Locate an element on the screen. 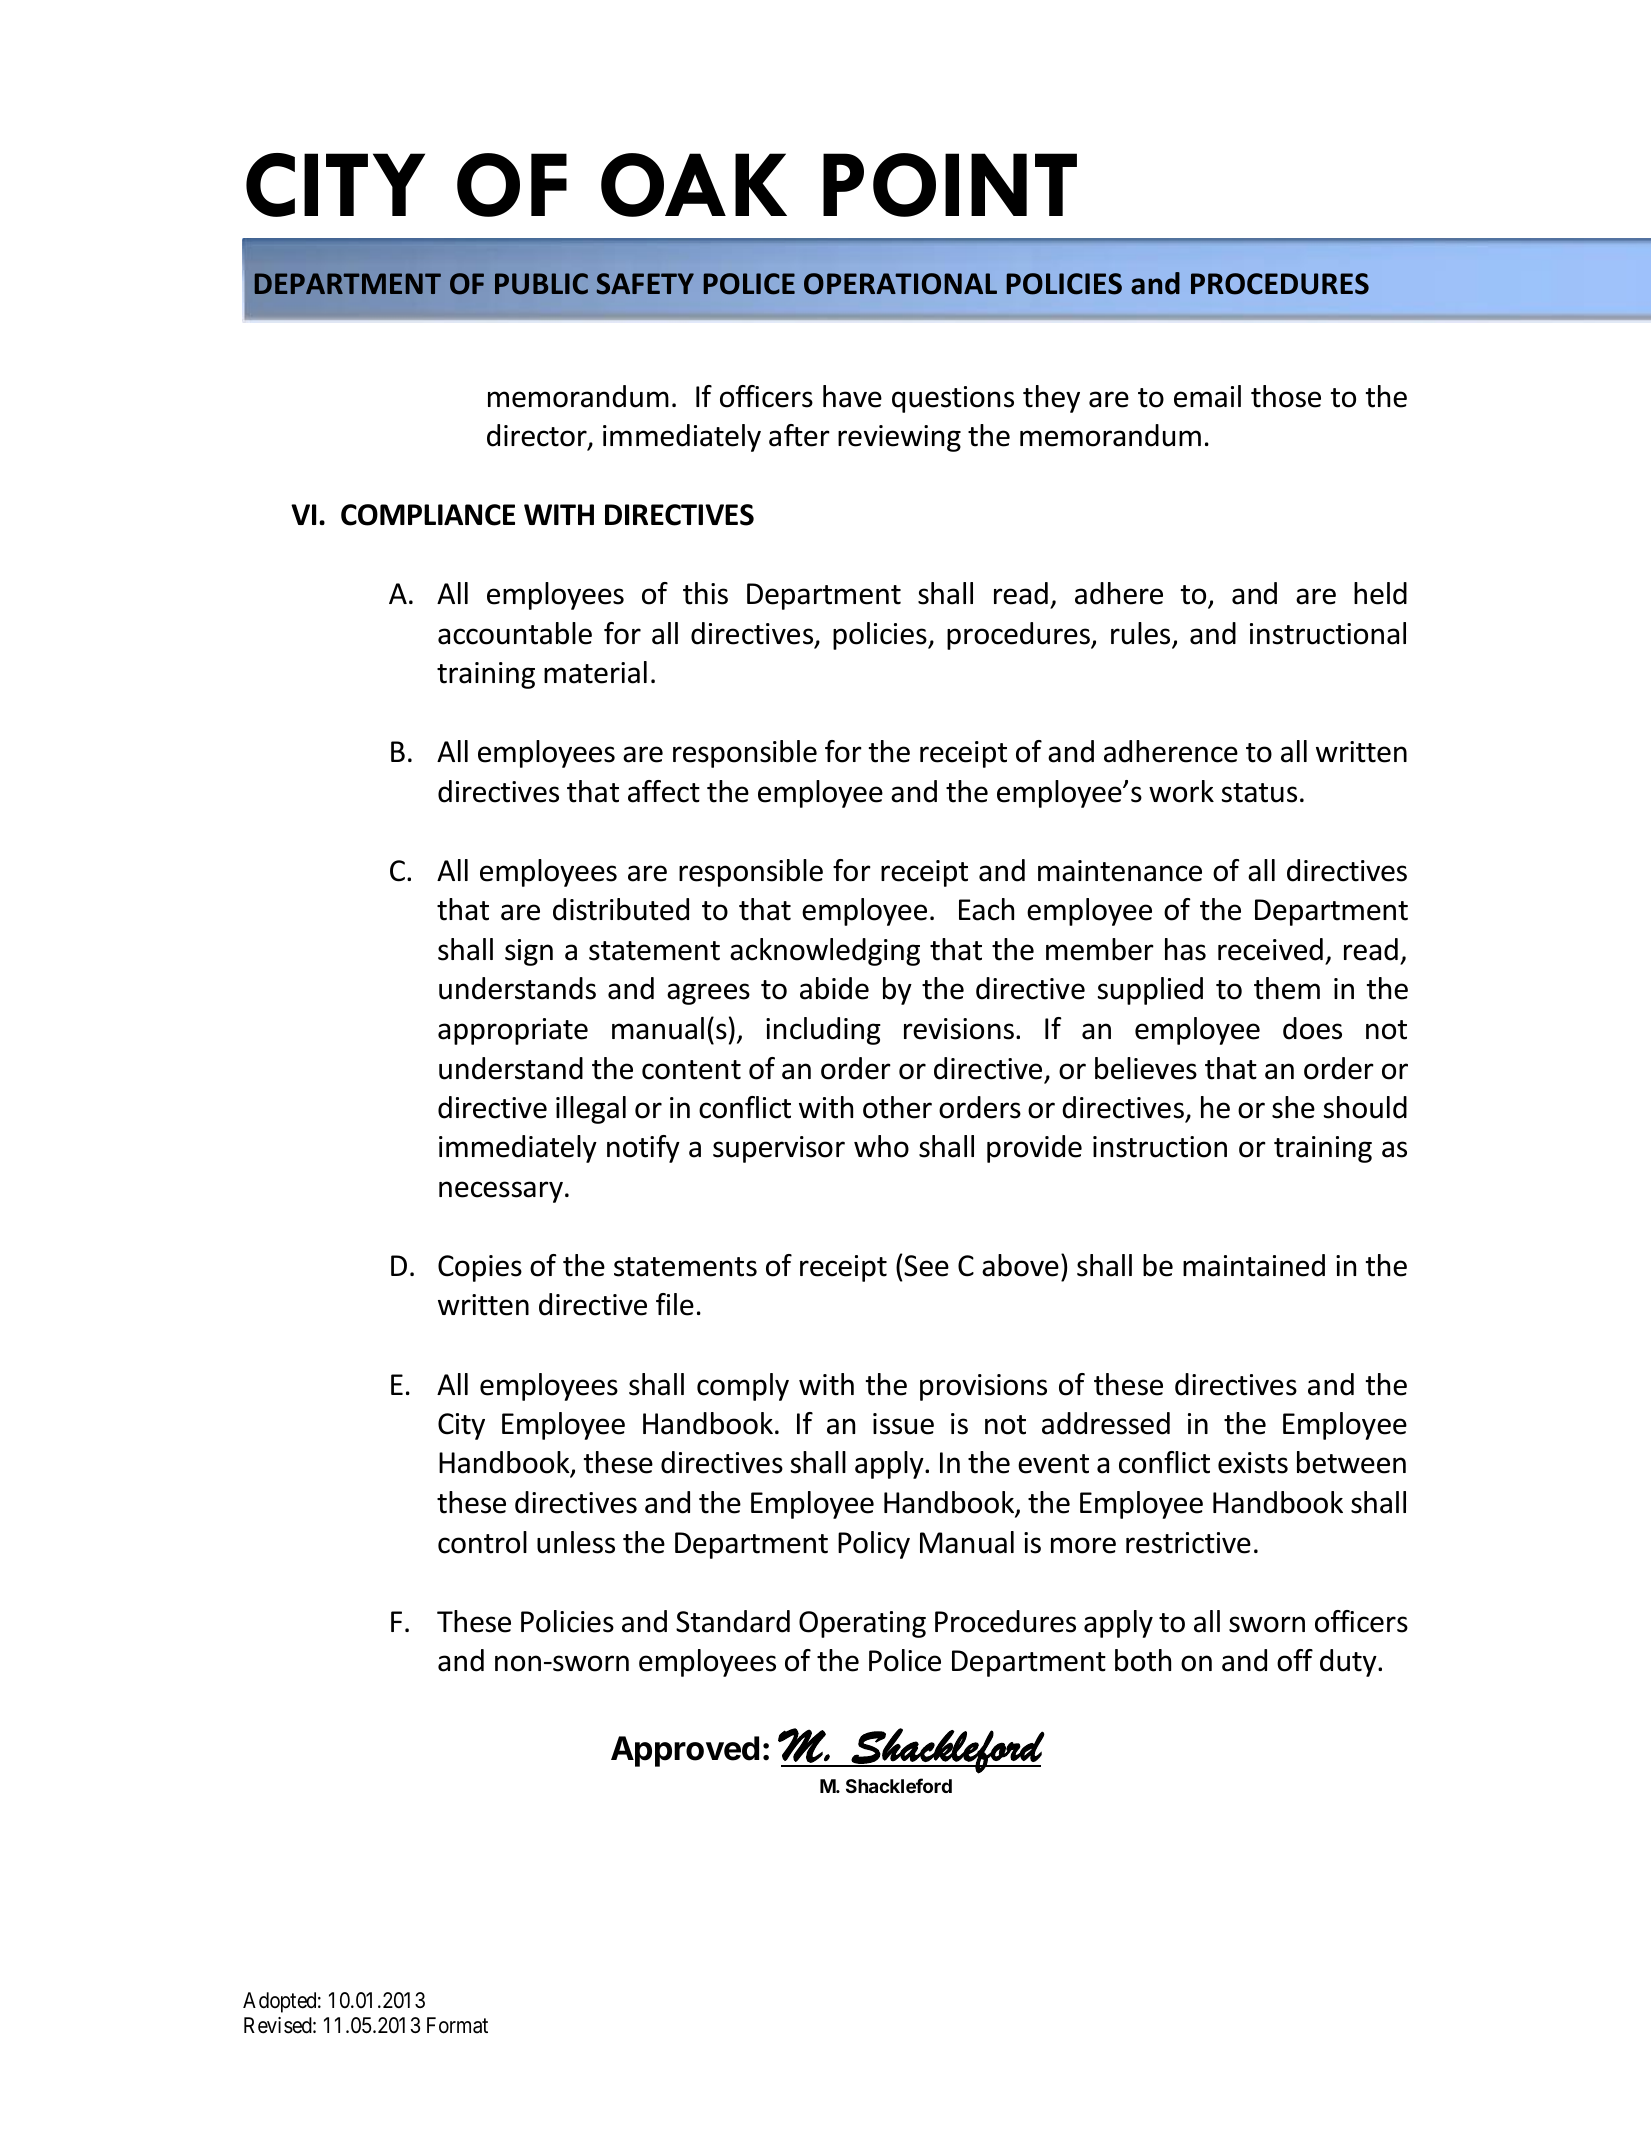  illegal is located at coordinates (591, 1110).
